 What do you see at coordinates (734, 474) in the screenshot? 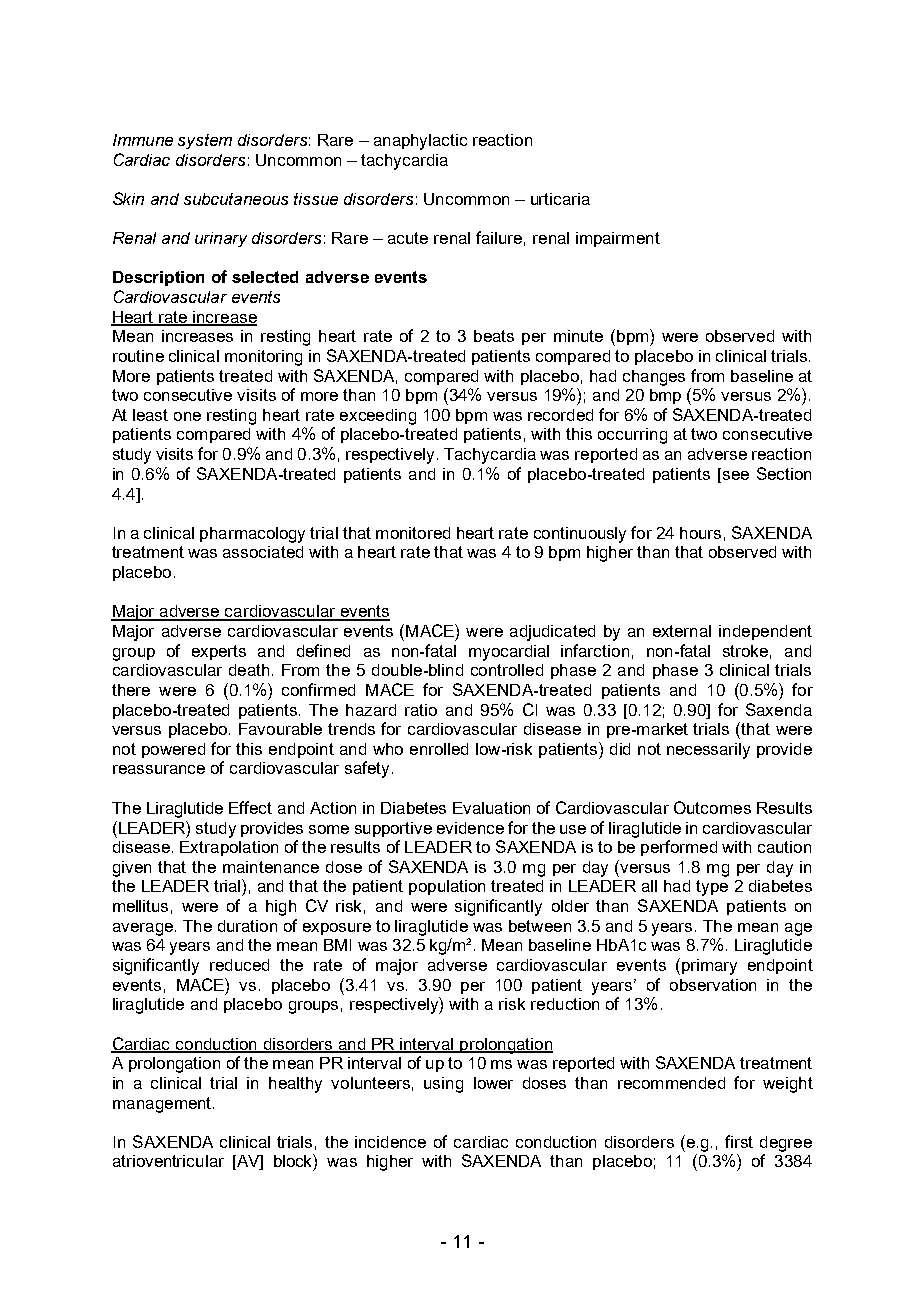
I see `see` at bounding box center [734, 474].
